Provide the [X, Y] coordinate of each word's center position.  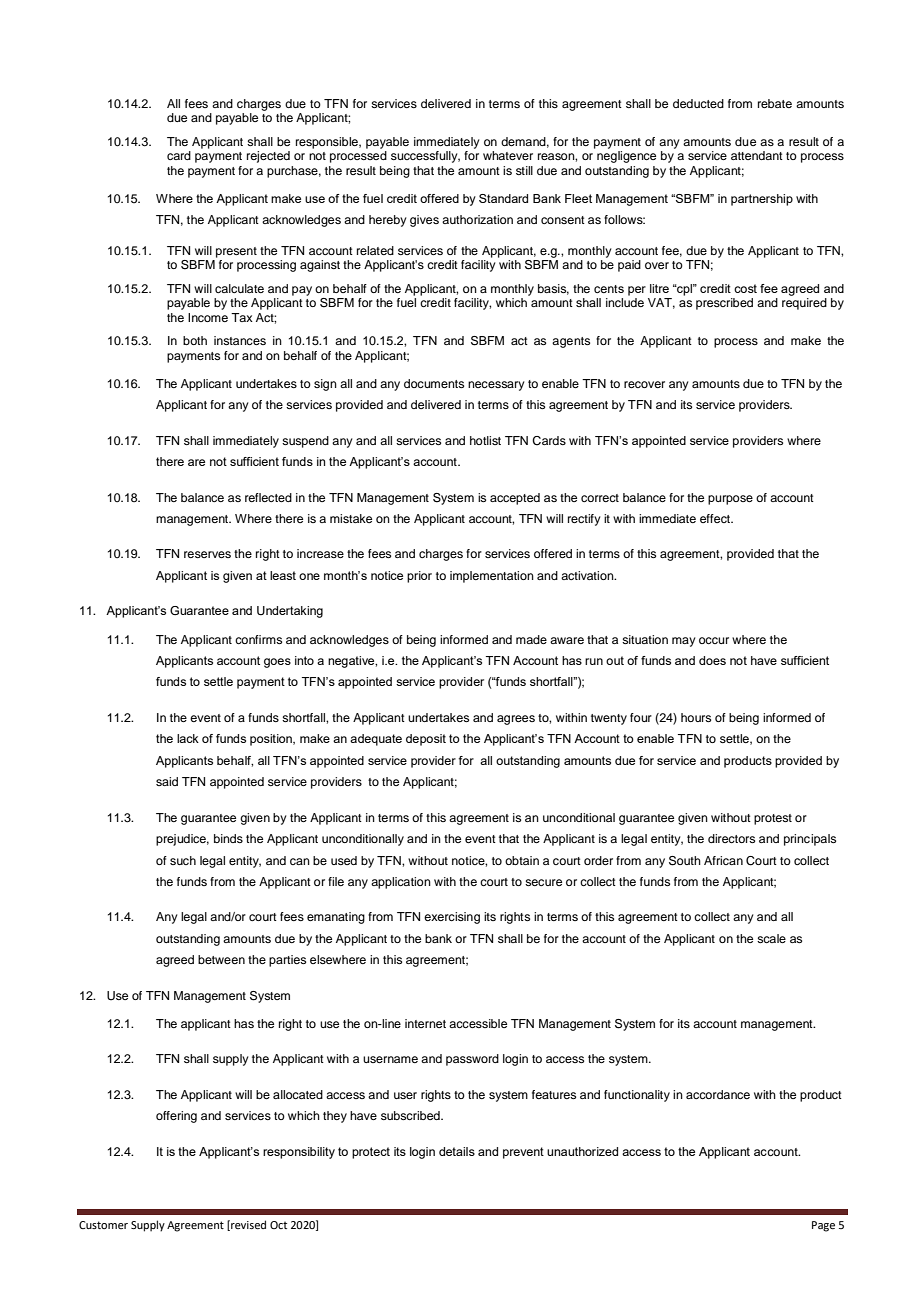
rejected [268, 157]
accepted [515, 499]
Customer [103, 1225]
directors [731, 838]
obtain [522, 860]
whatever [508, 155]
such [183, 860]
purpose [730, 500]
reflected [268, 497]
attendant [757, 155]
